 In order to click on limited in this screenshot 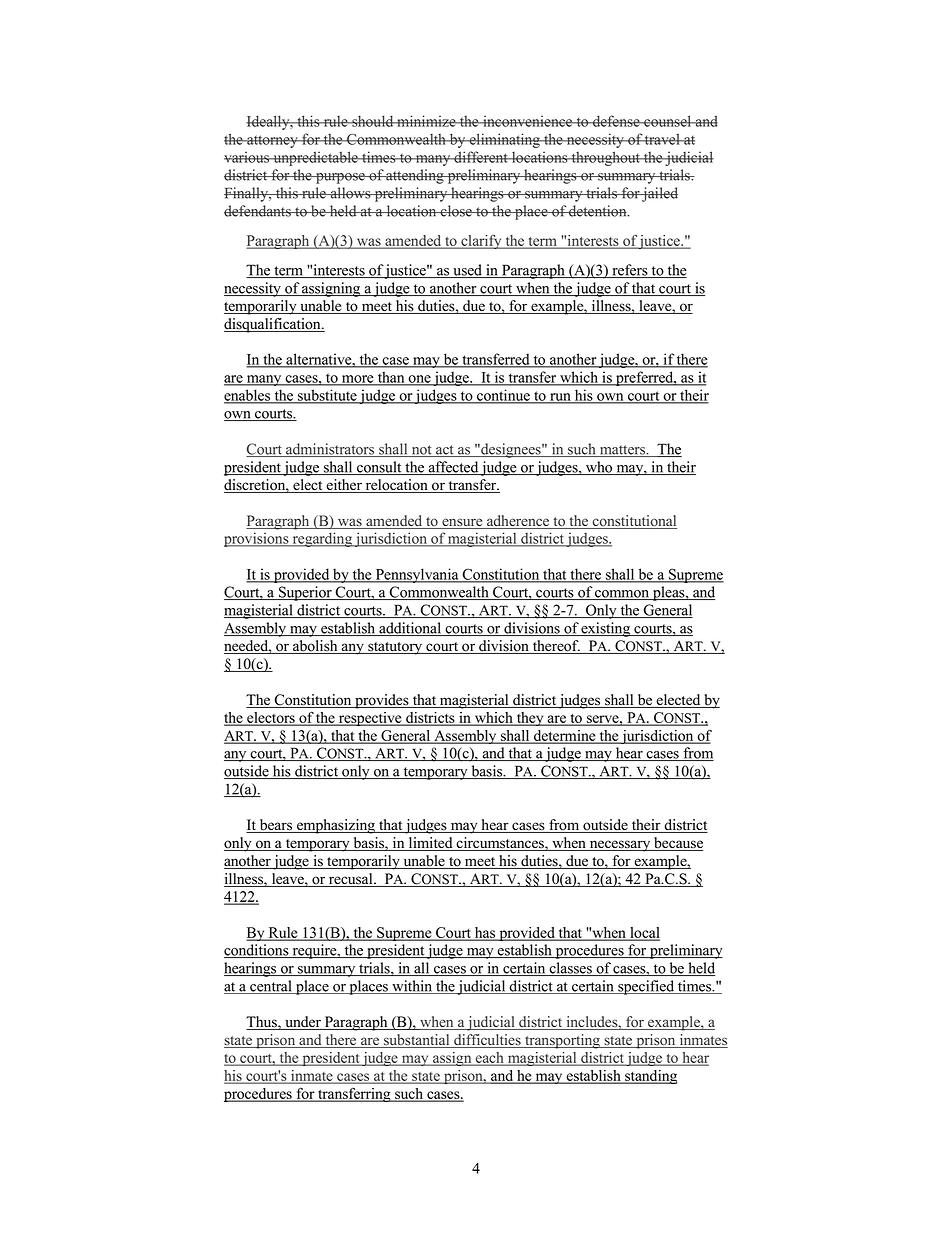, I will do `click(430, 844)`.
